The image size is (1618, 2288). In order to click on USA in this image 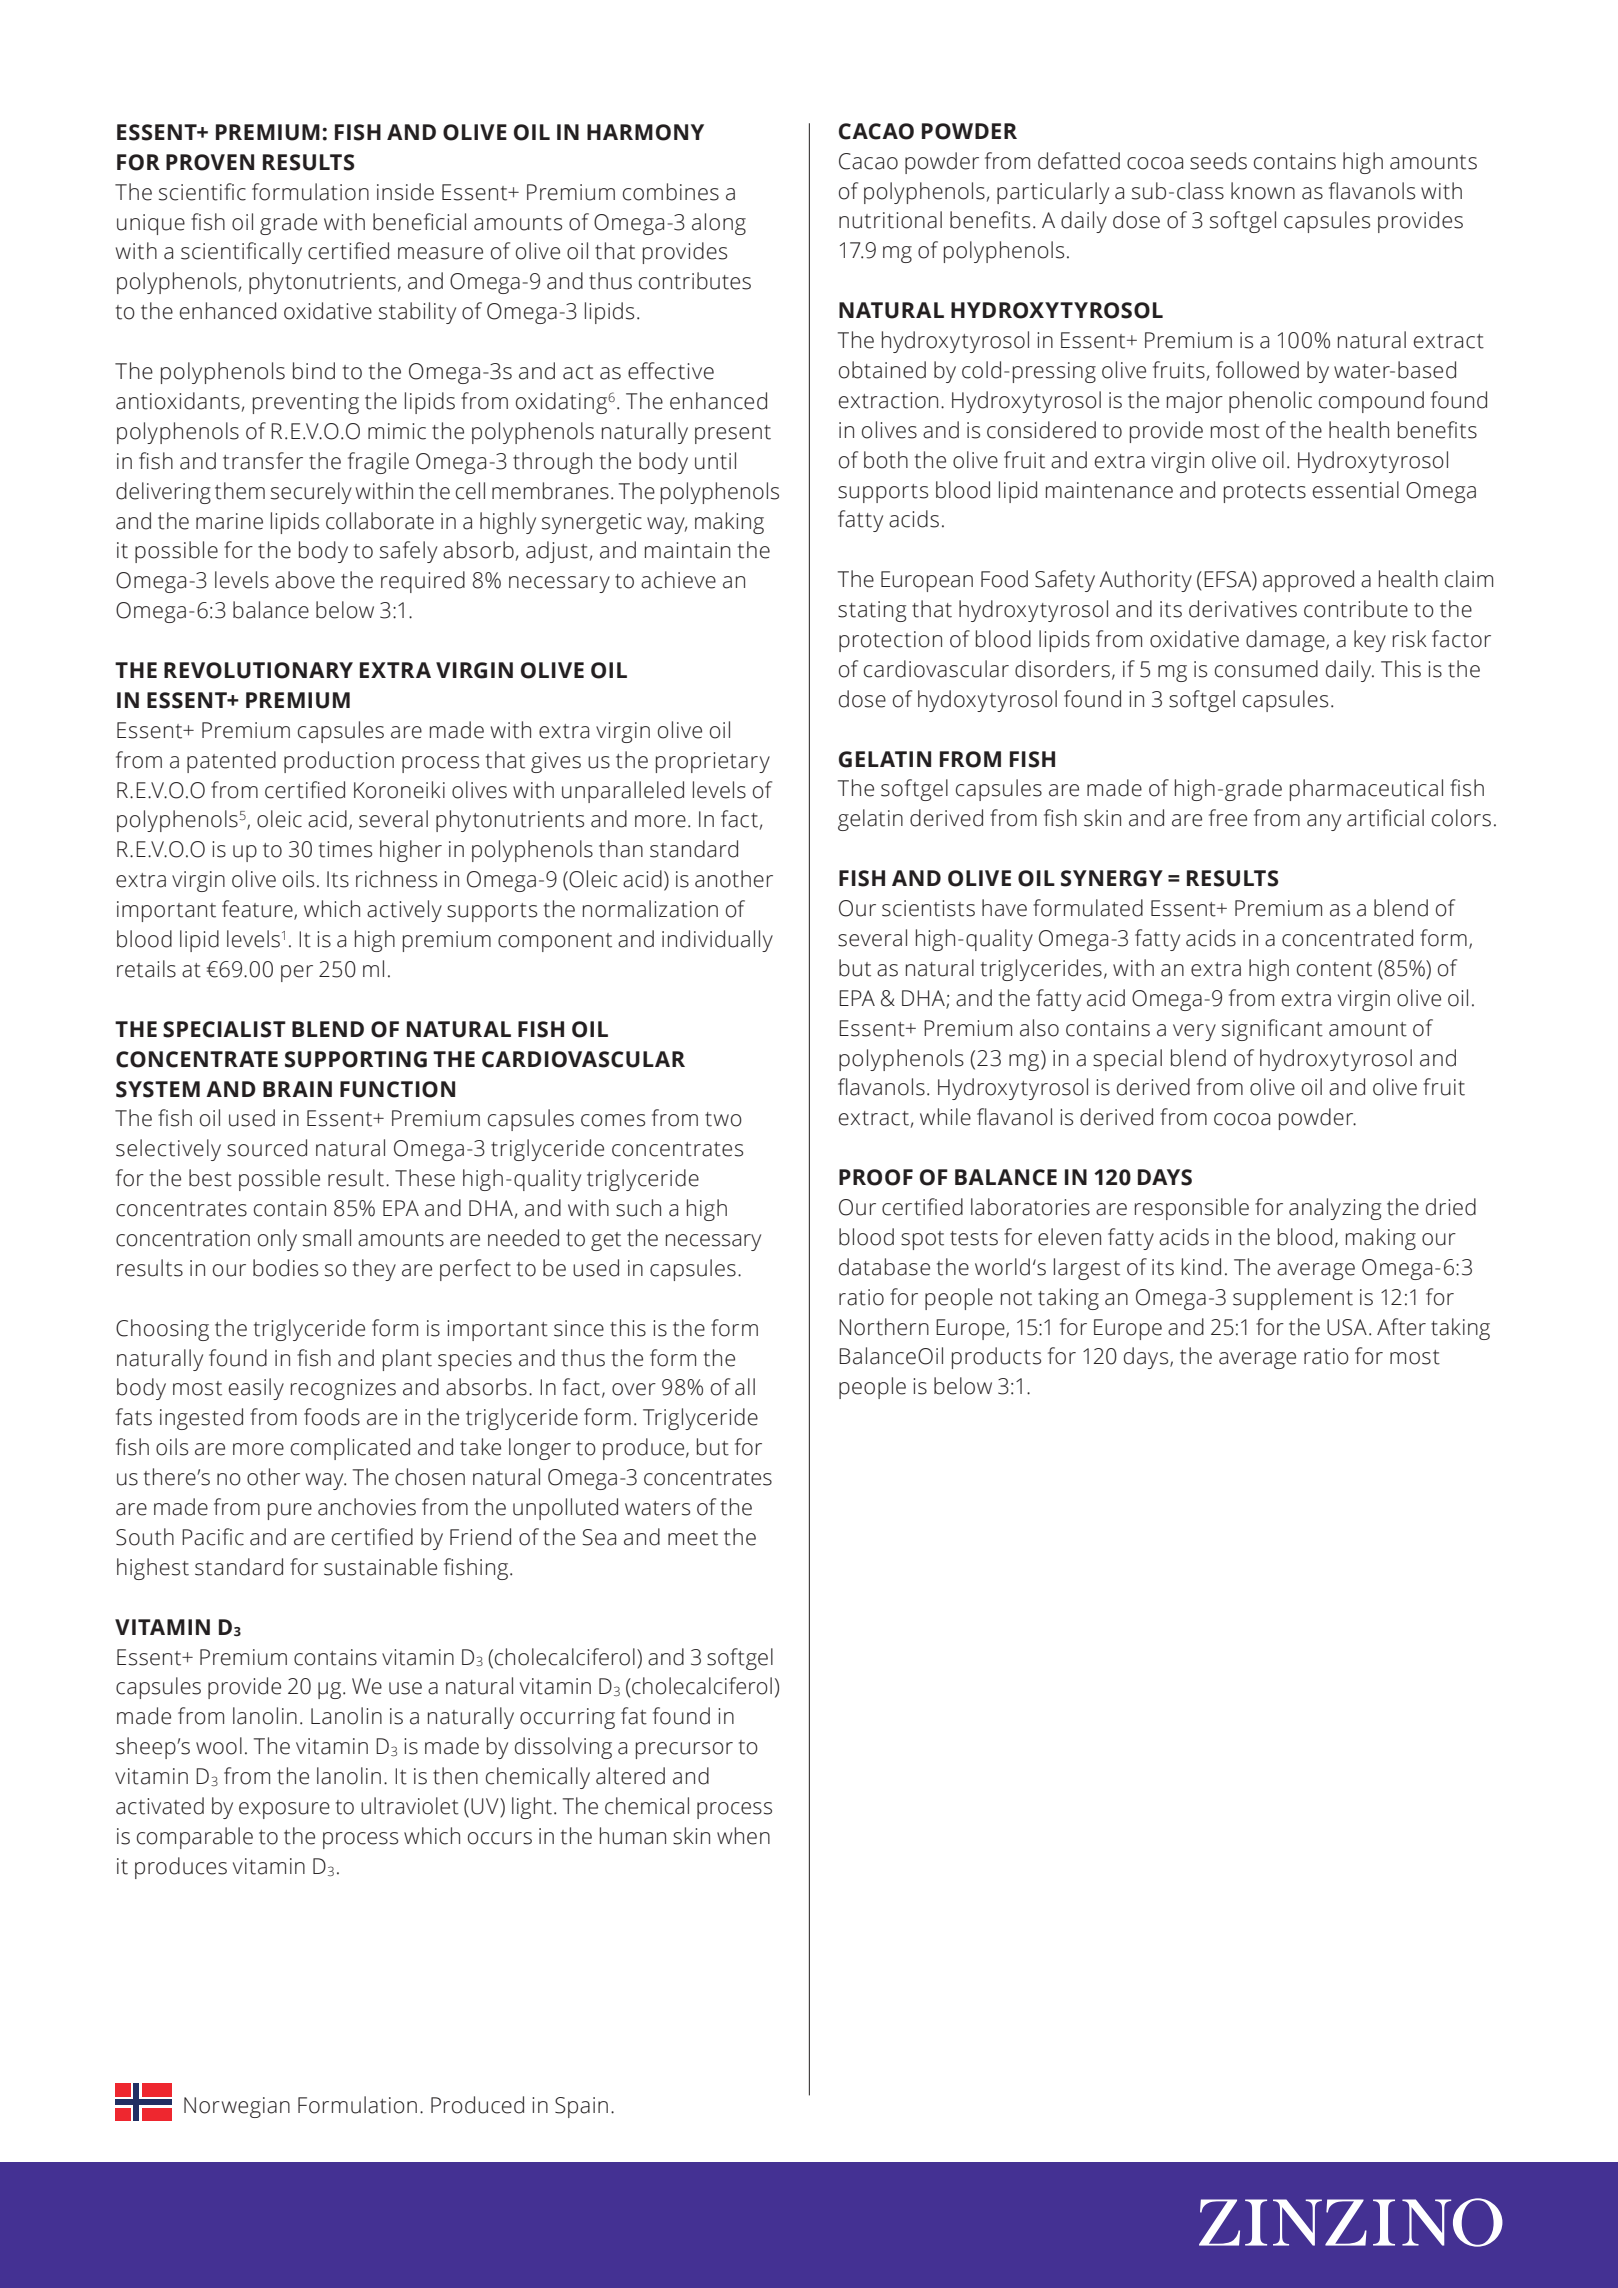, I will do `click(1347, 1327)`.
